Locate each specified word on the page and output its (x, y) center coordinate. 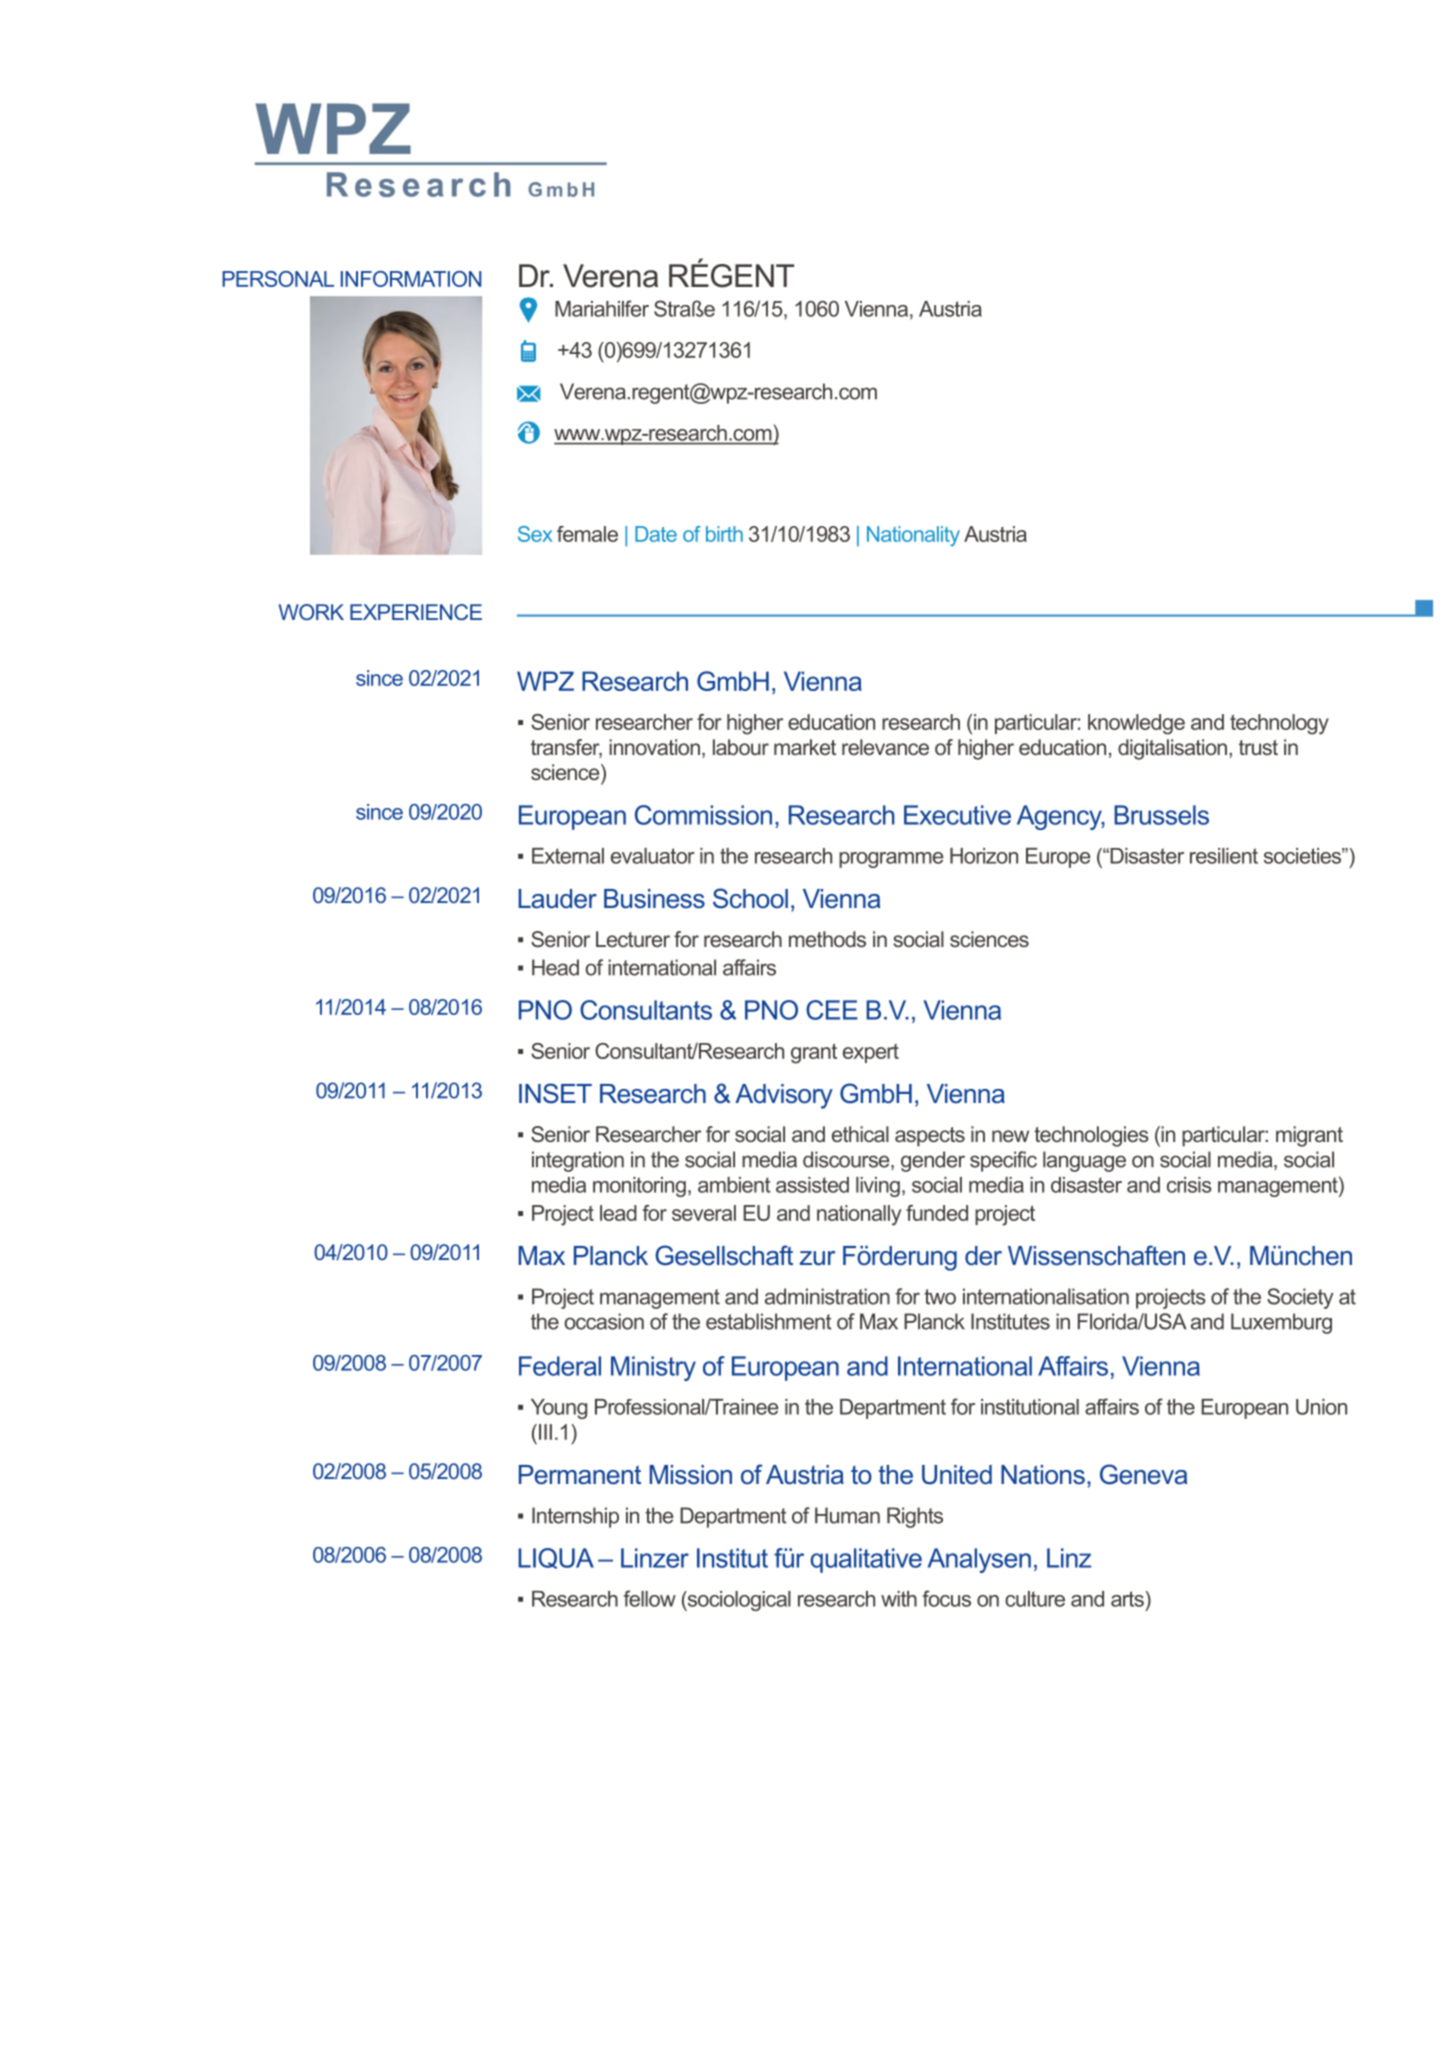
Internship (575, 1517)
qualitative (866, 1560)
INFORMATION (411, 279)
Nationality (913, 536)
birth (724, 534)
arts (1127, 1599)
